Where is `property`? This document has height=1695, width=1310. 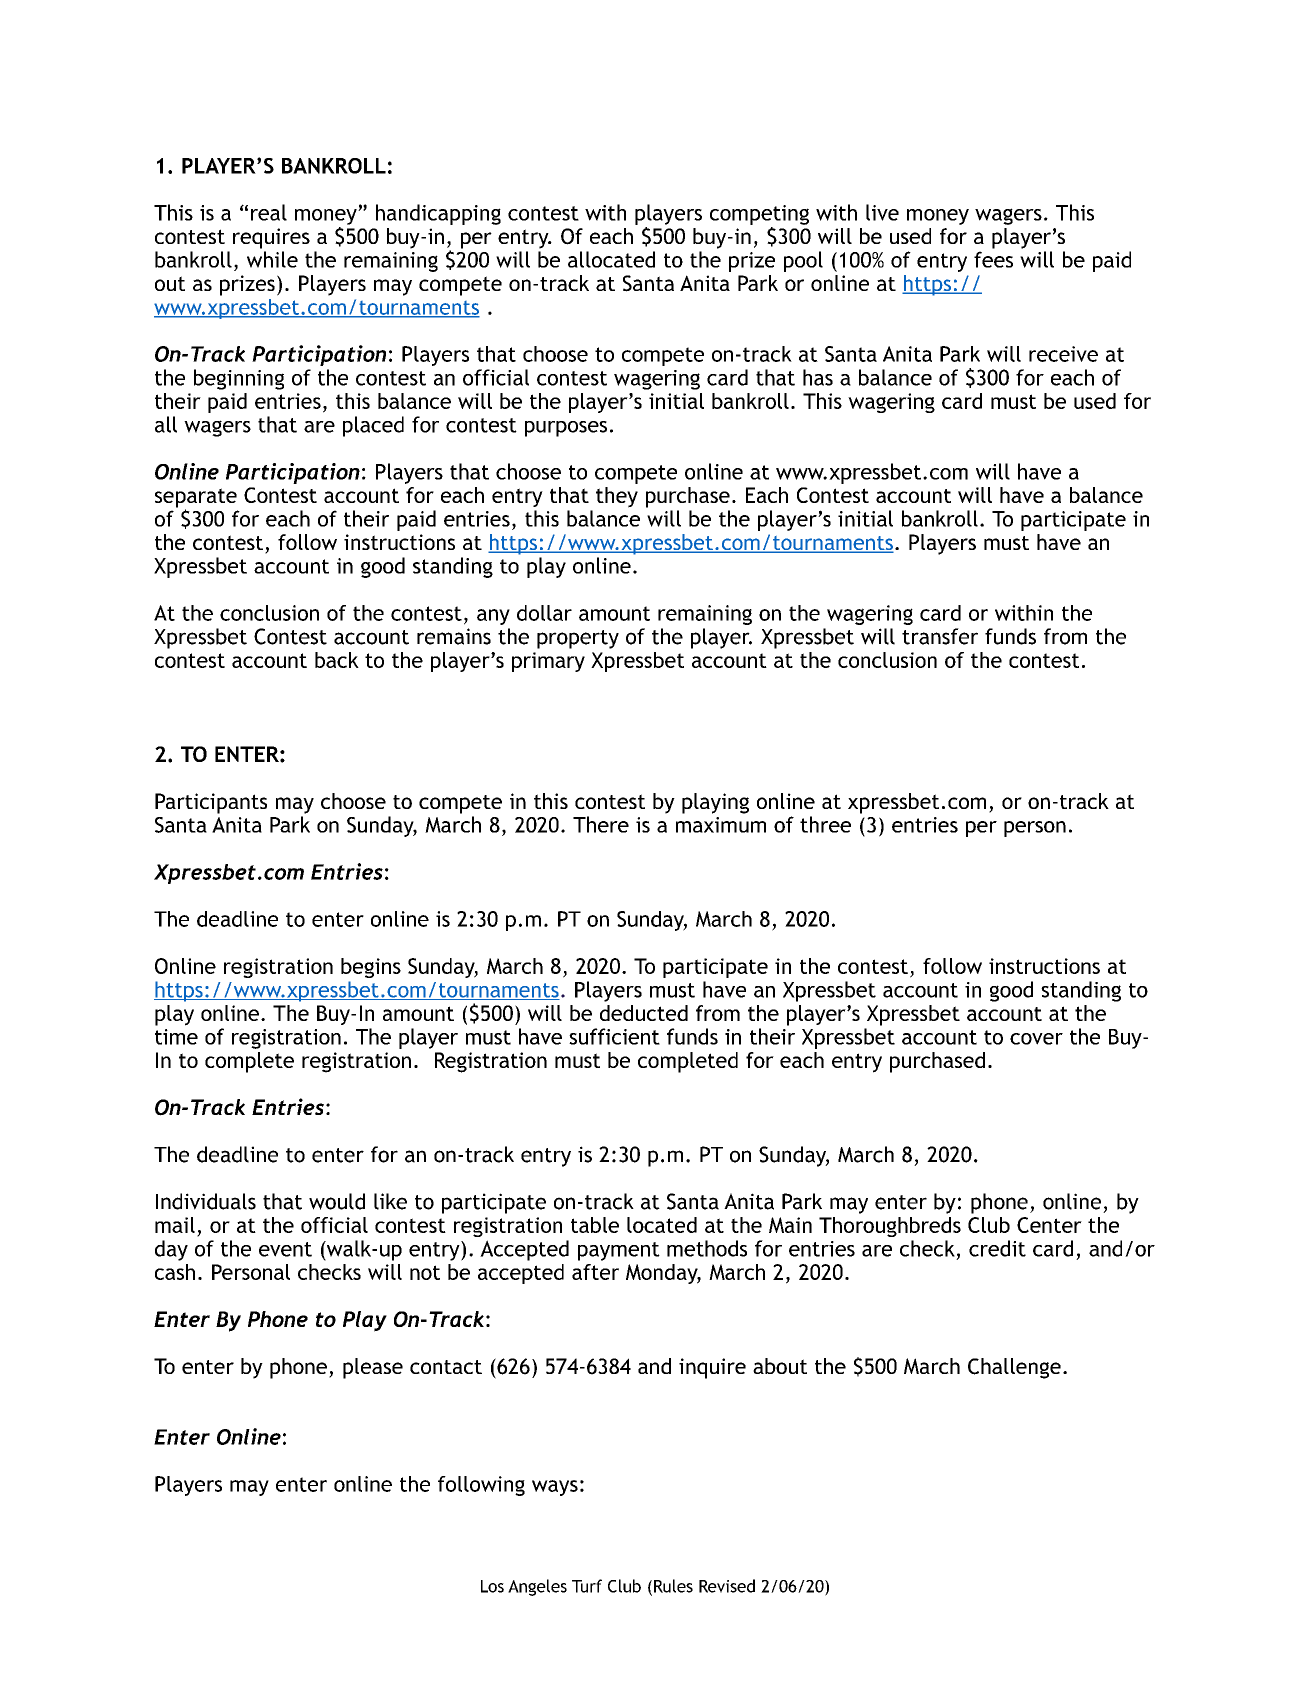 property is located at coordinates (578, 639).
